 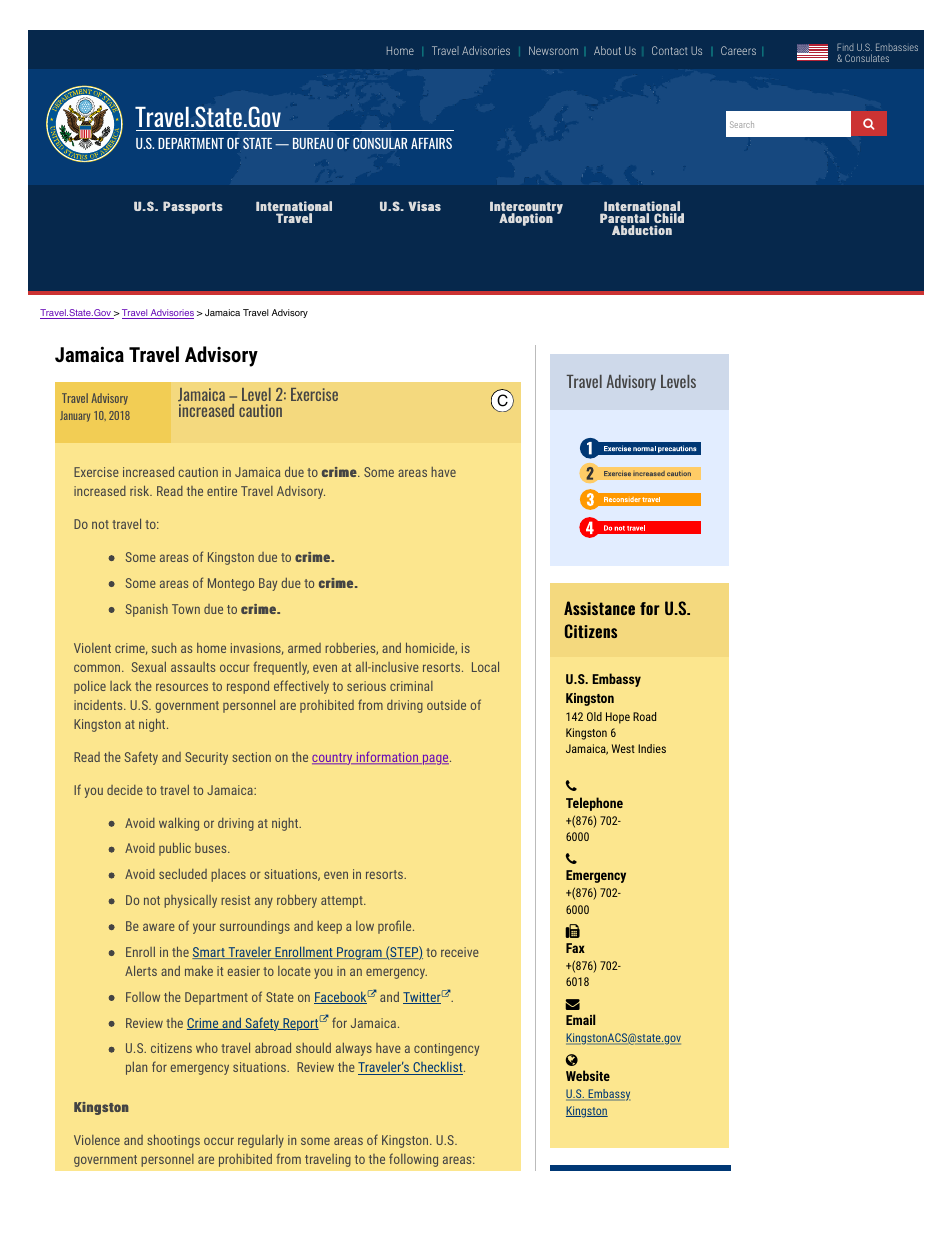 I want to click on entire, so click(x=222, y=491).
